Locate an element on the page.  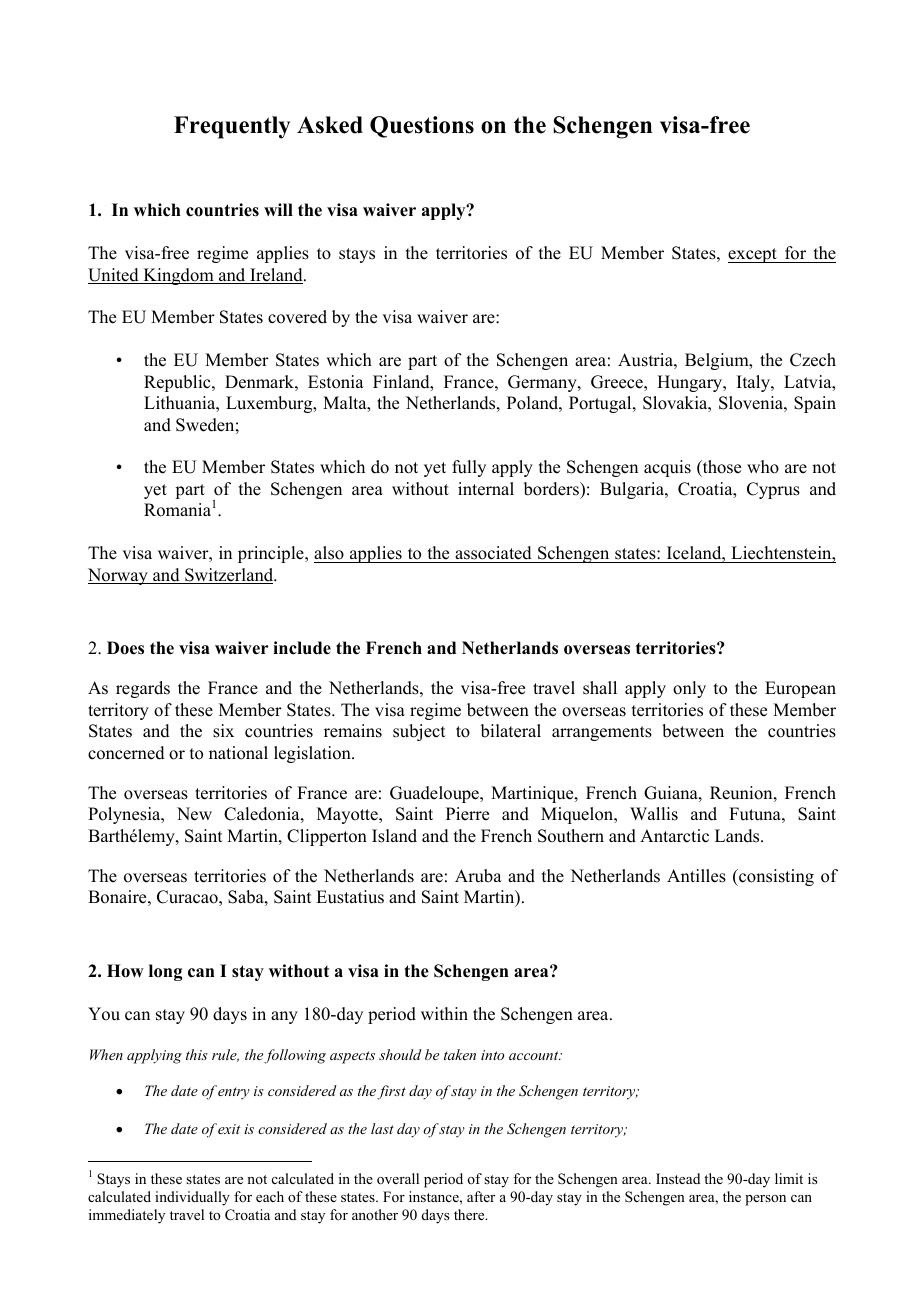
Frequently is located at coordinates (232, 127).
